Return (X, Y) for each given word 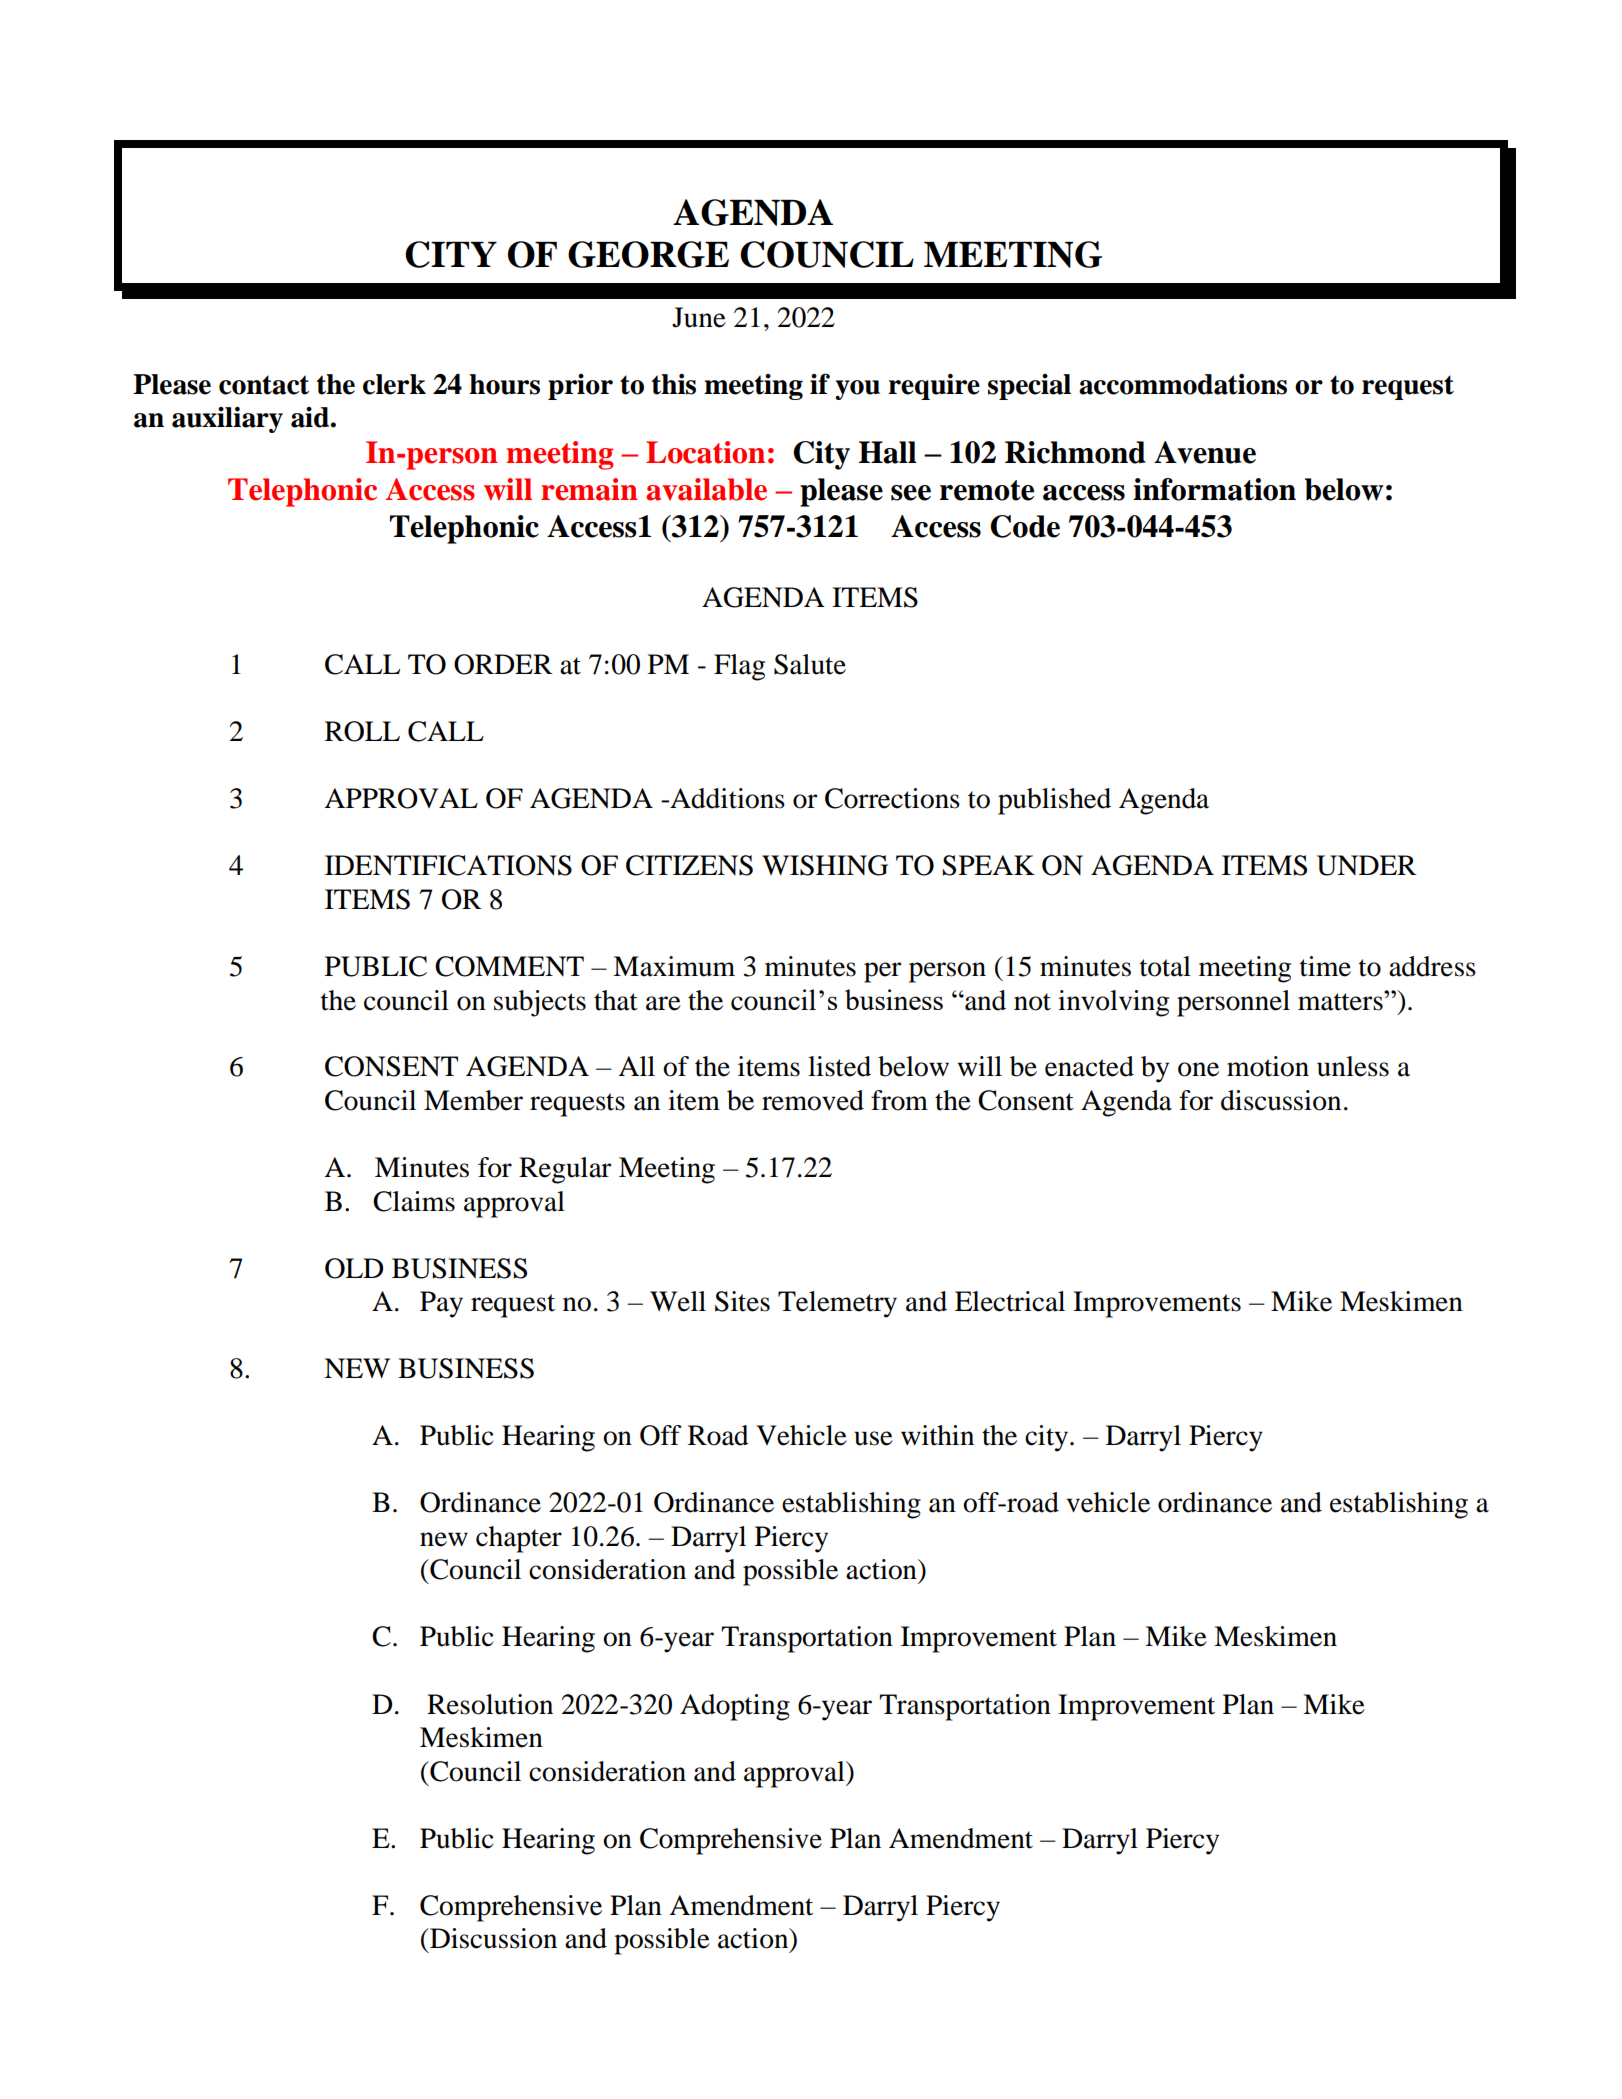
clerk (394, 384)
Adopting (735, 1707)
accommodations (1183, 384)
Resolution (490, 1704)
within (937, 1435)
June (699, 317)
